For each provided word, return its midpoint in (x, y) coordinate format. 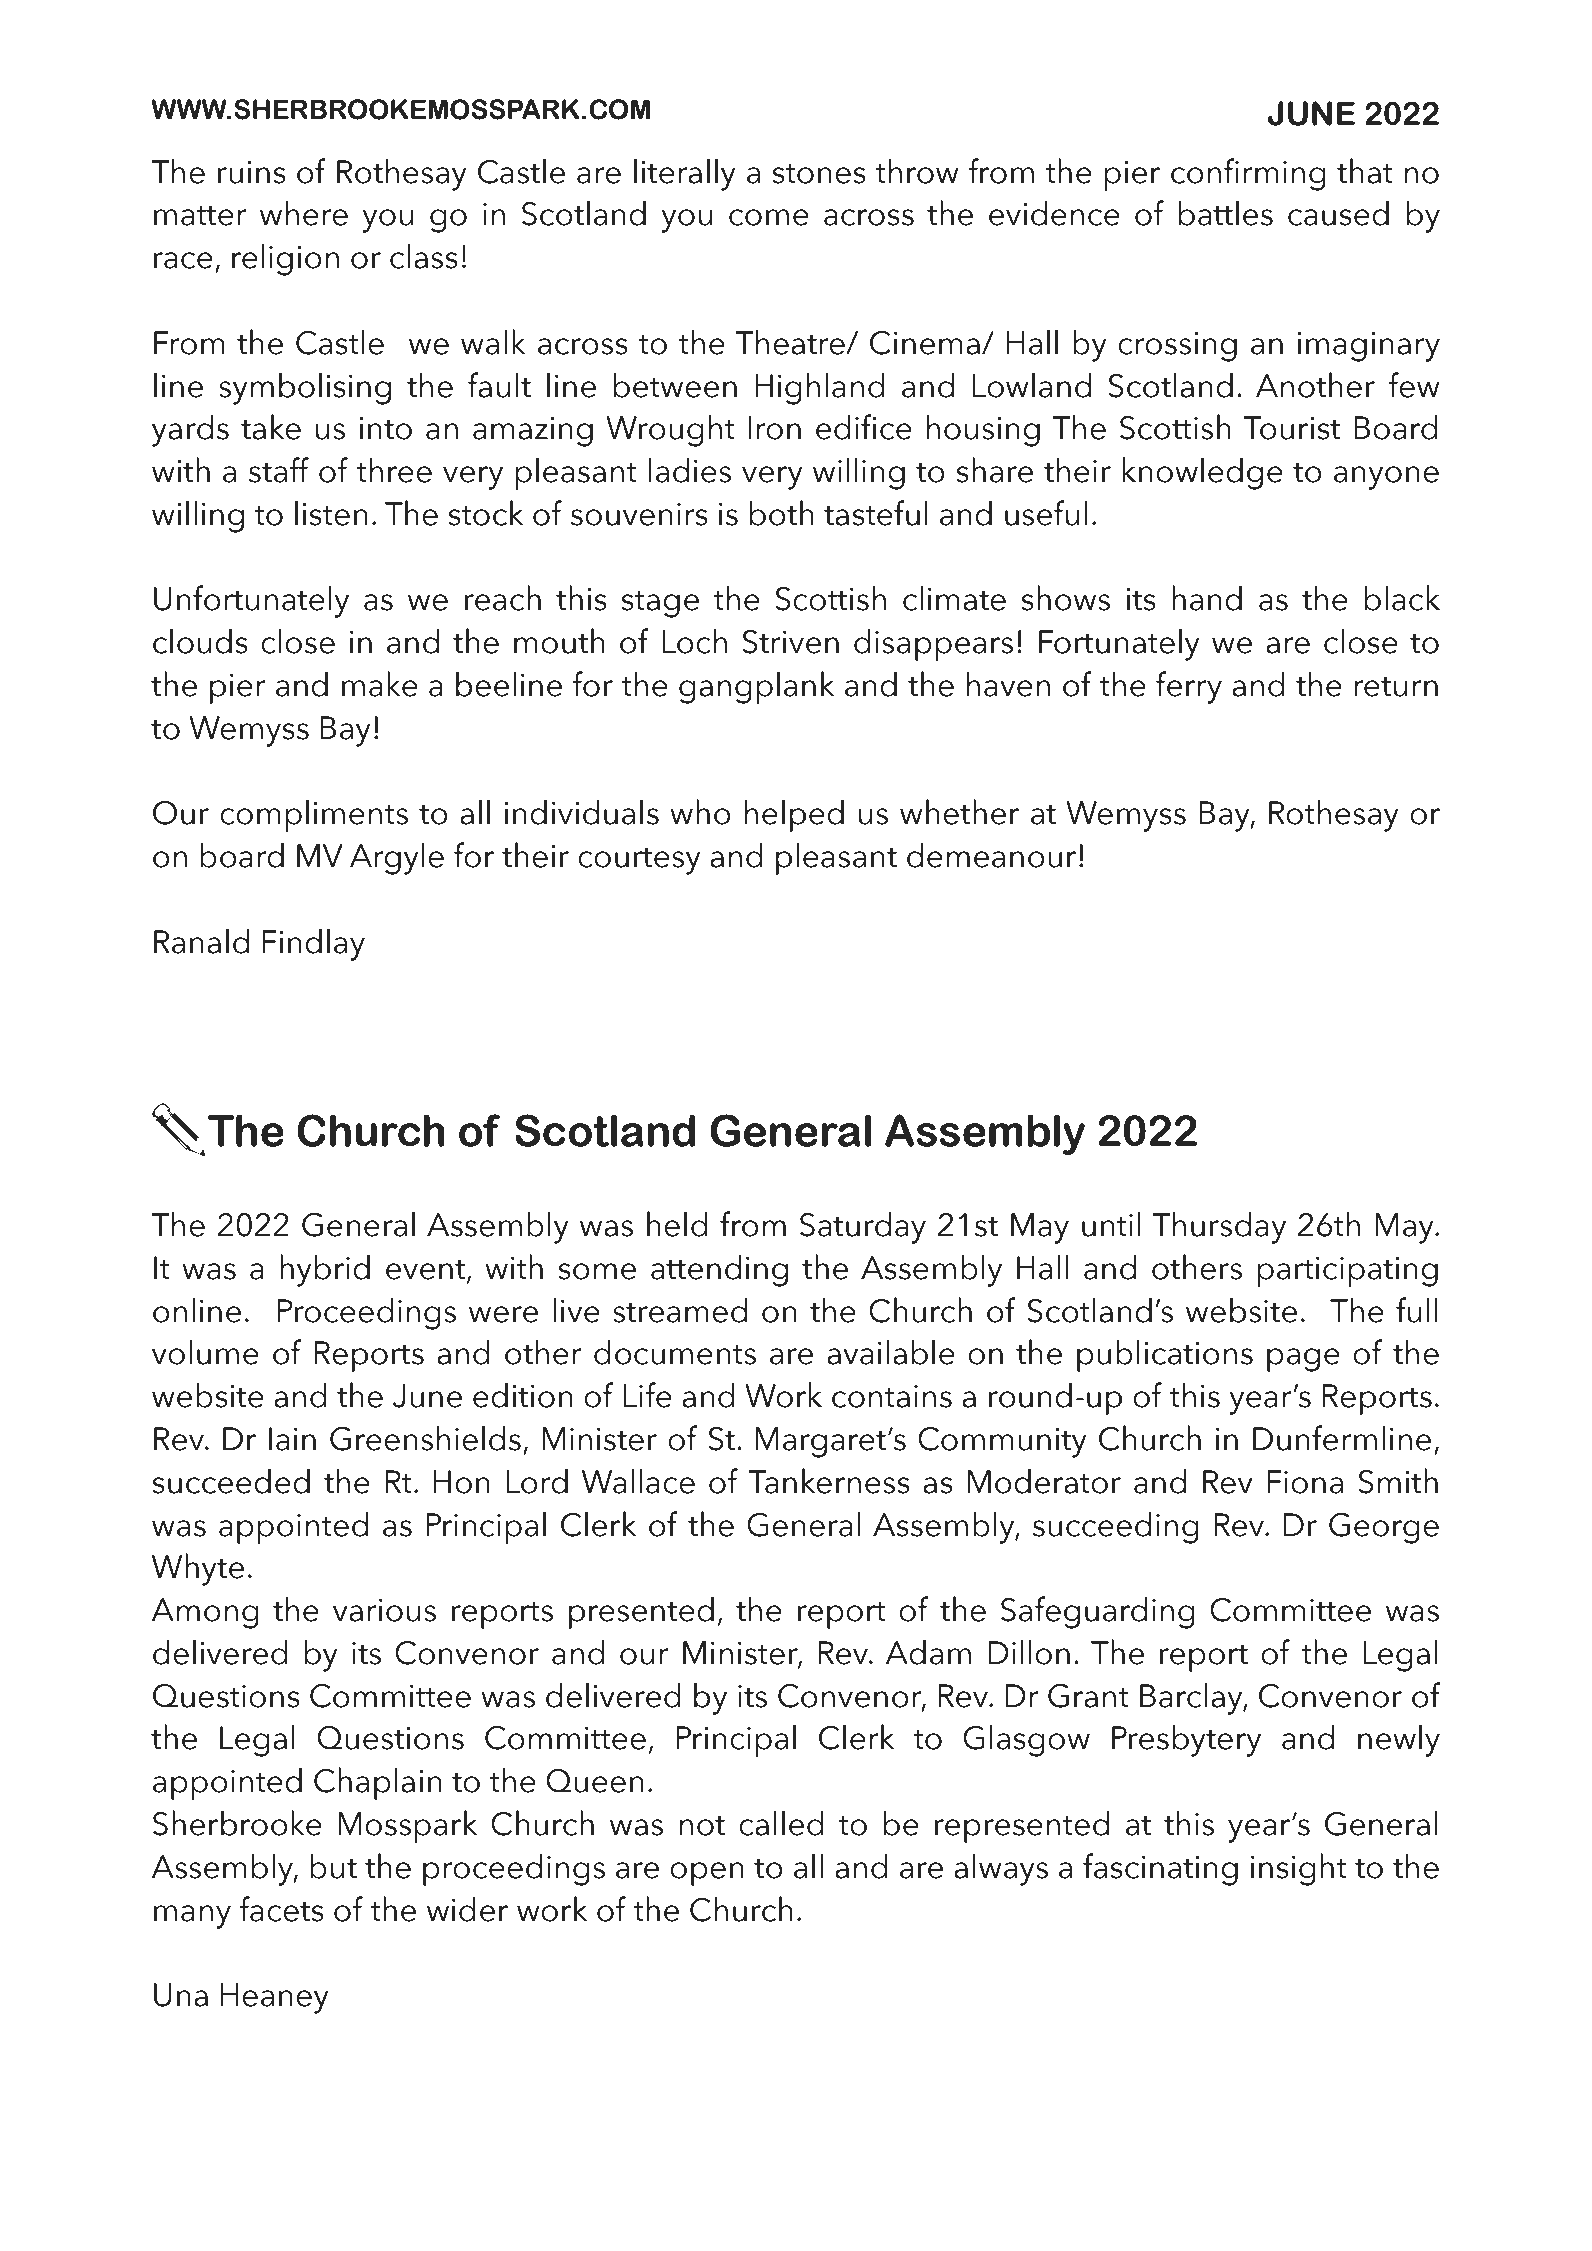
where (304, 213)
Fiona (1305, 1482)
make (380, 684)
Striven (790, 642)
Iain (292, 1439)
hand (1207, 598)
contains (892, 1396)
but (333, 1866)
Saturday (863, 1227)
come (769, 217)
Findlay (313, 944)
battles (1226, 213)
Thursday (1219, 1227)
